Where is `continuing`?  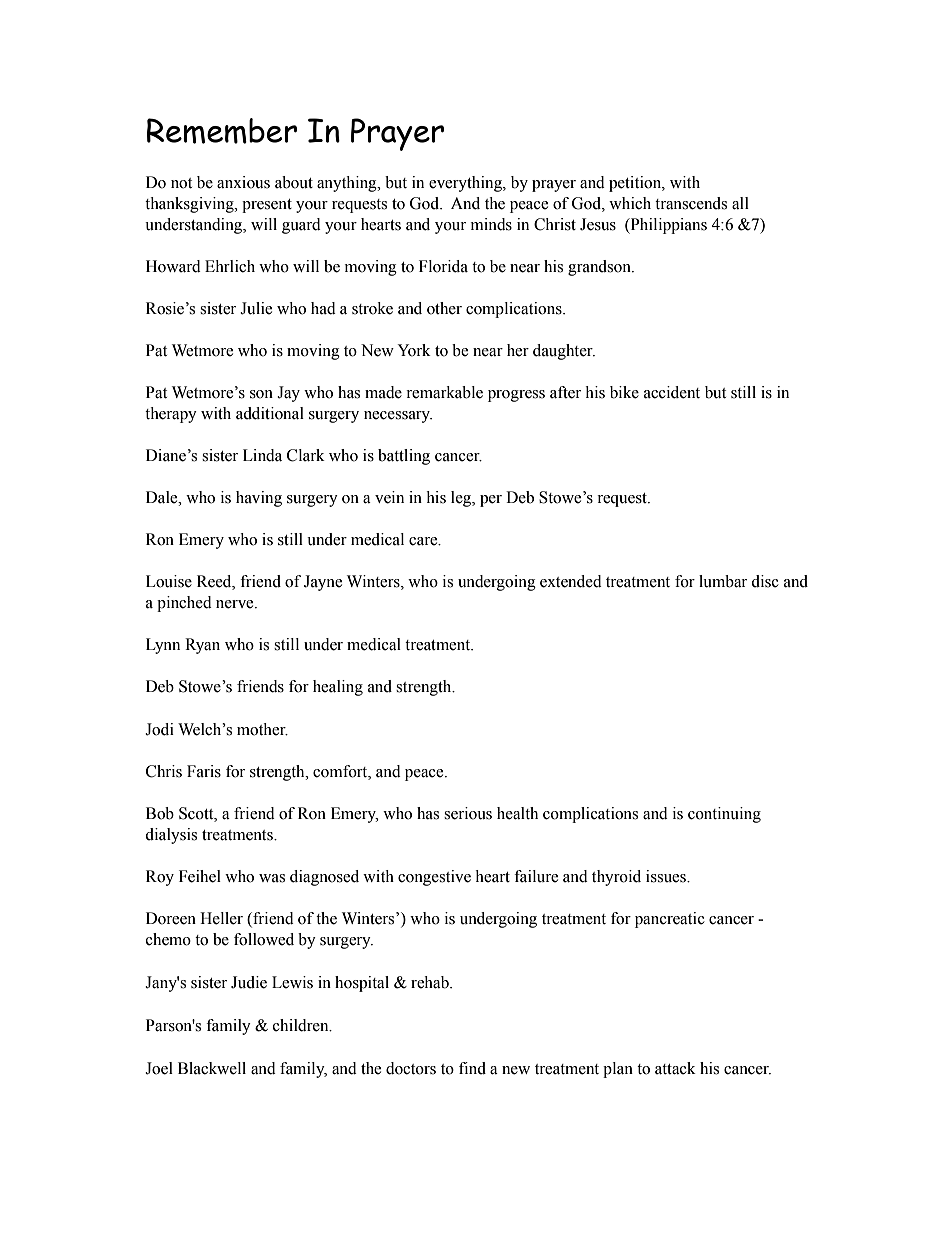 continuing is located at coordinates (724, 815).
